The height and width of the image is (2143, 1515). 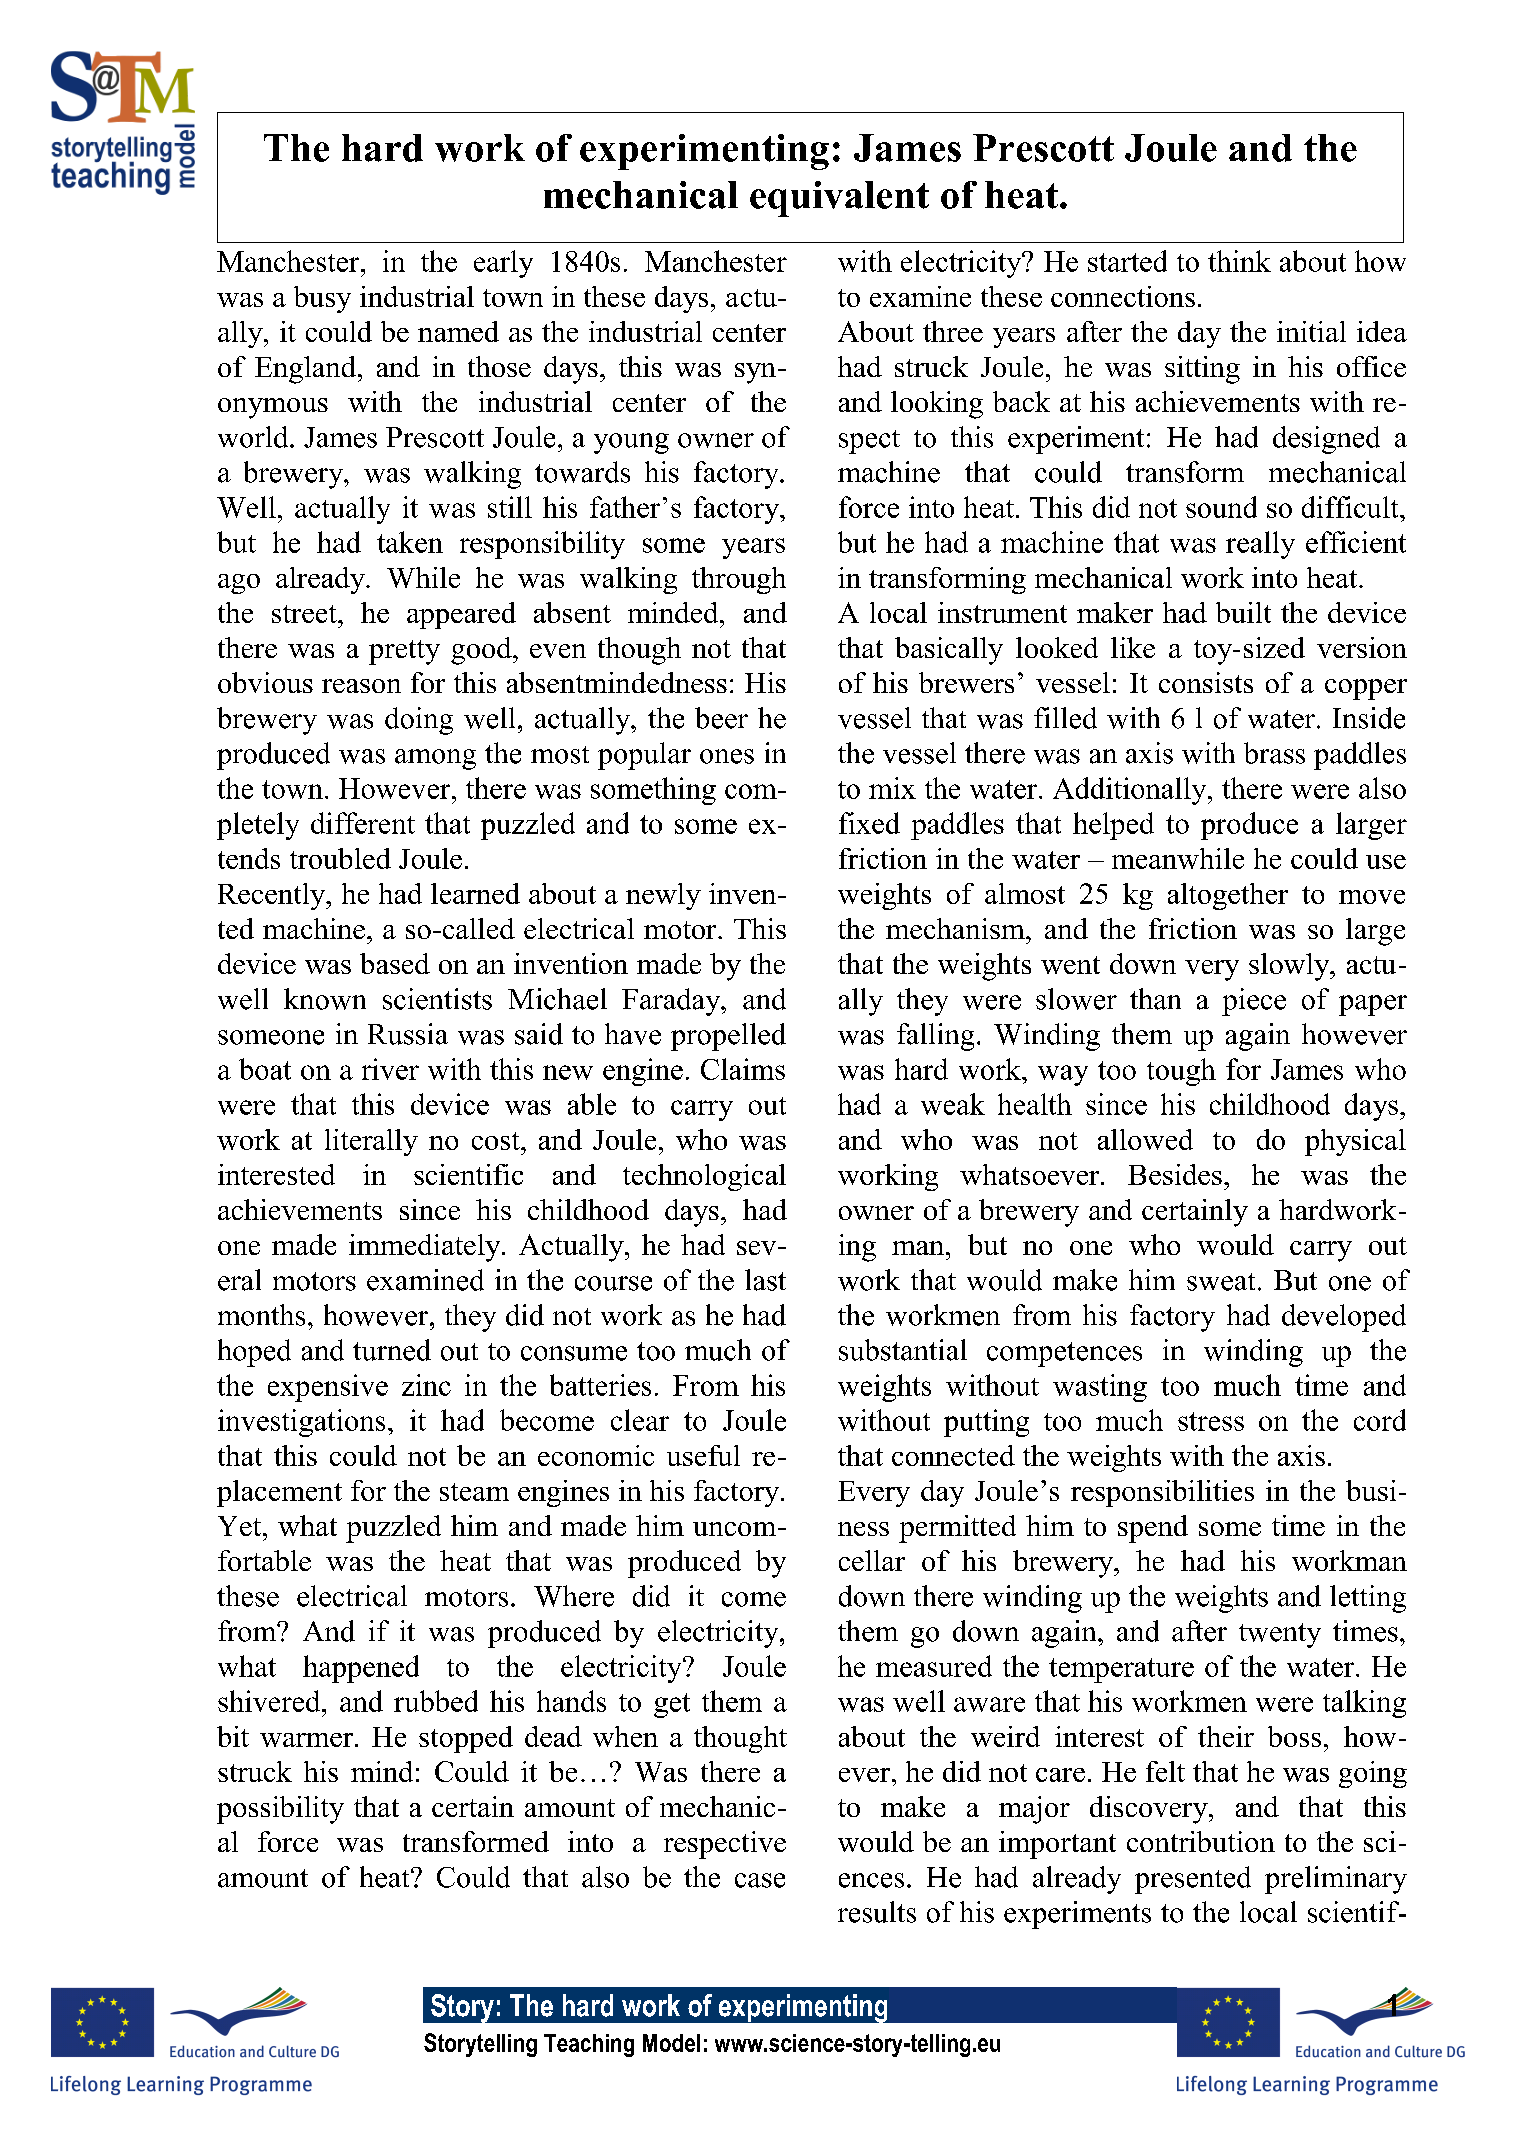 I want to click on fixed, so click(x=869, y=823).
